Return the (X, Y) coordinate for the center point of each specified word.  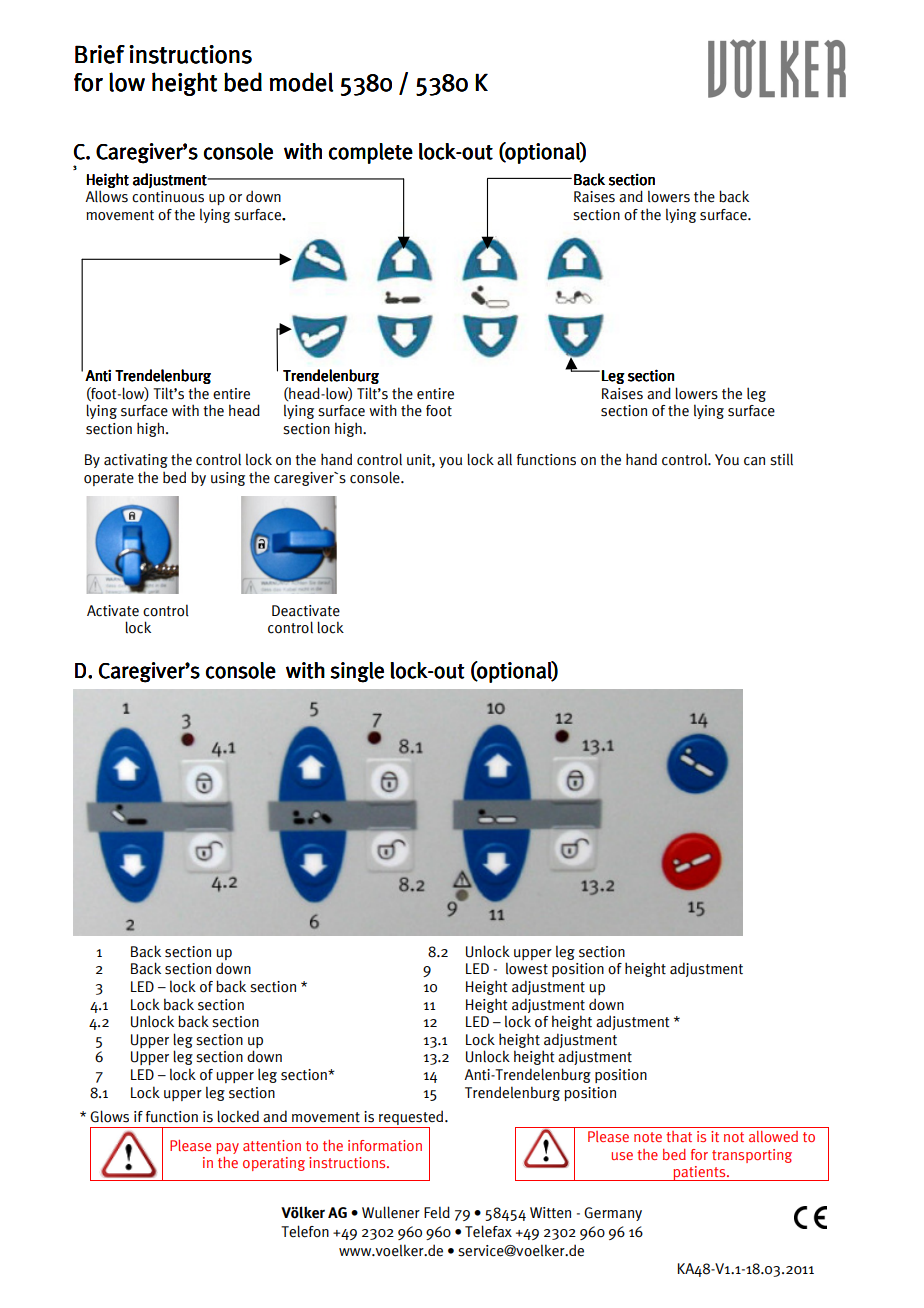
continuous (168, 197)
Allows (106, 196)
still (781, 459)
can (754, 461)
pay (227, 1148)
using (228, 479)
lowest (527, 968)
